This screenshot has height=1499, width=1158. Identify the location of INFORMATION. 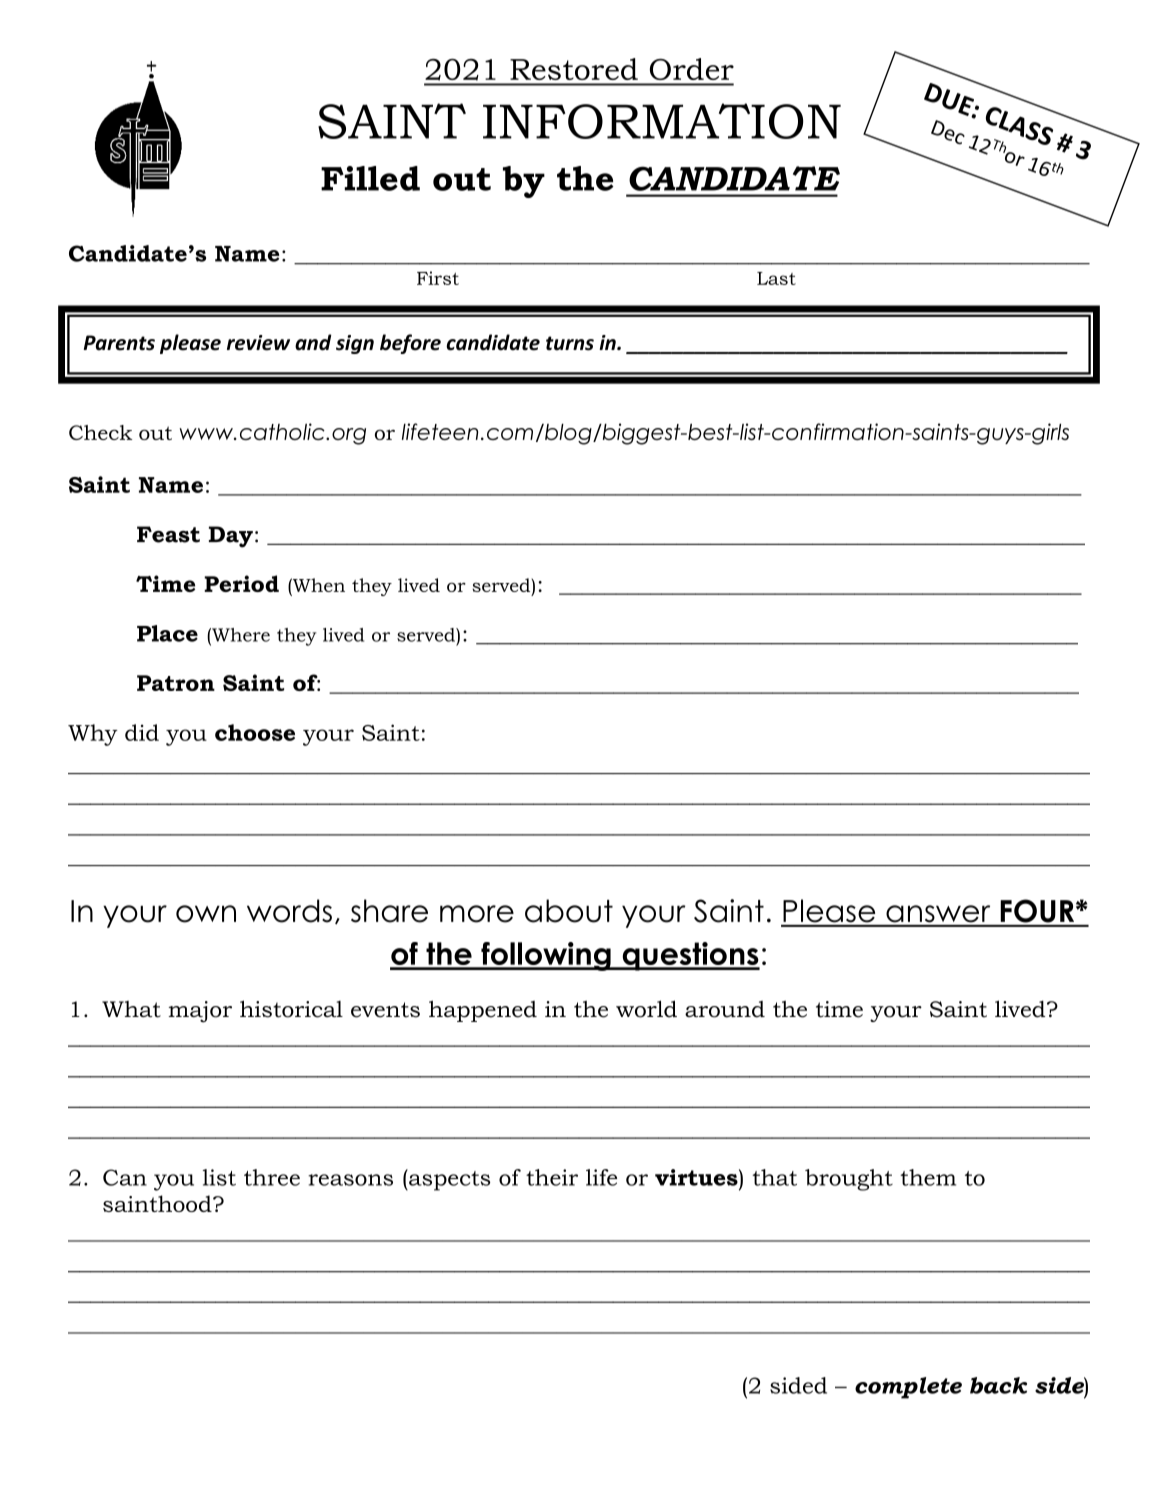
(662, 121).
